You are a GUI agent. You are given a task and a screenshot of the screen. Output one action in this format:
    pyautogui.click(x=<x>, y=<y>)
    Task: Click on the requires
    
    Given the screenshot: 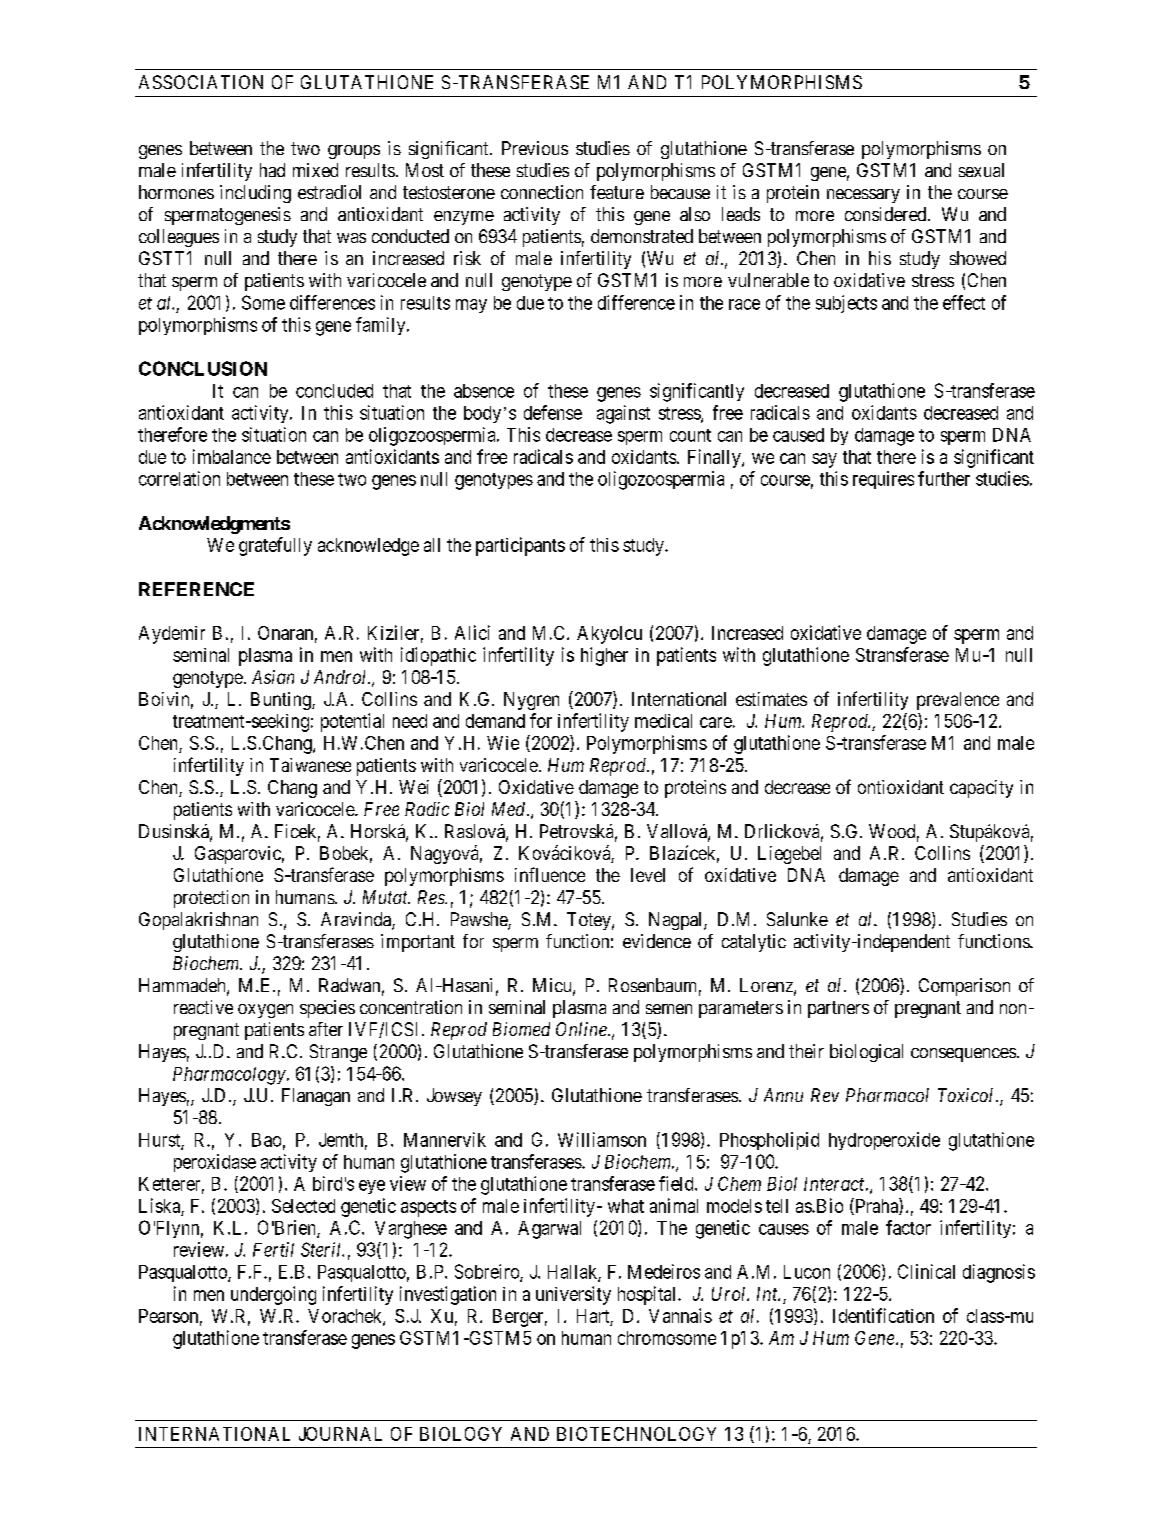 What is the action you would take?
    pyautogui.click(x=883, y=480)
